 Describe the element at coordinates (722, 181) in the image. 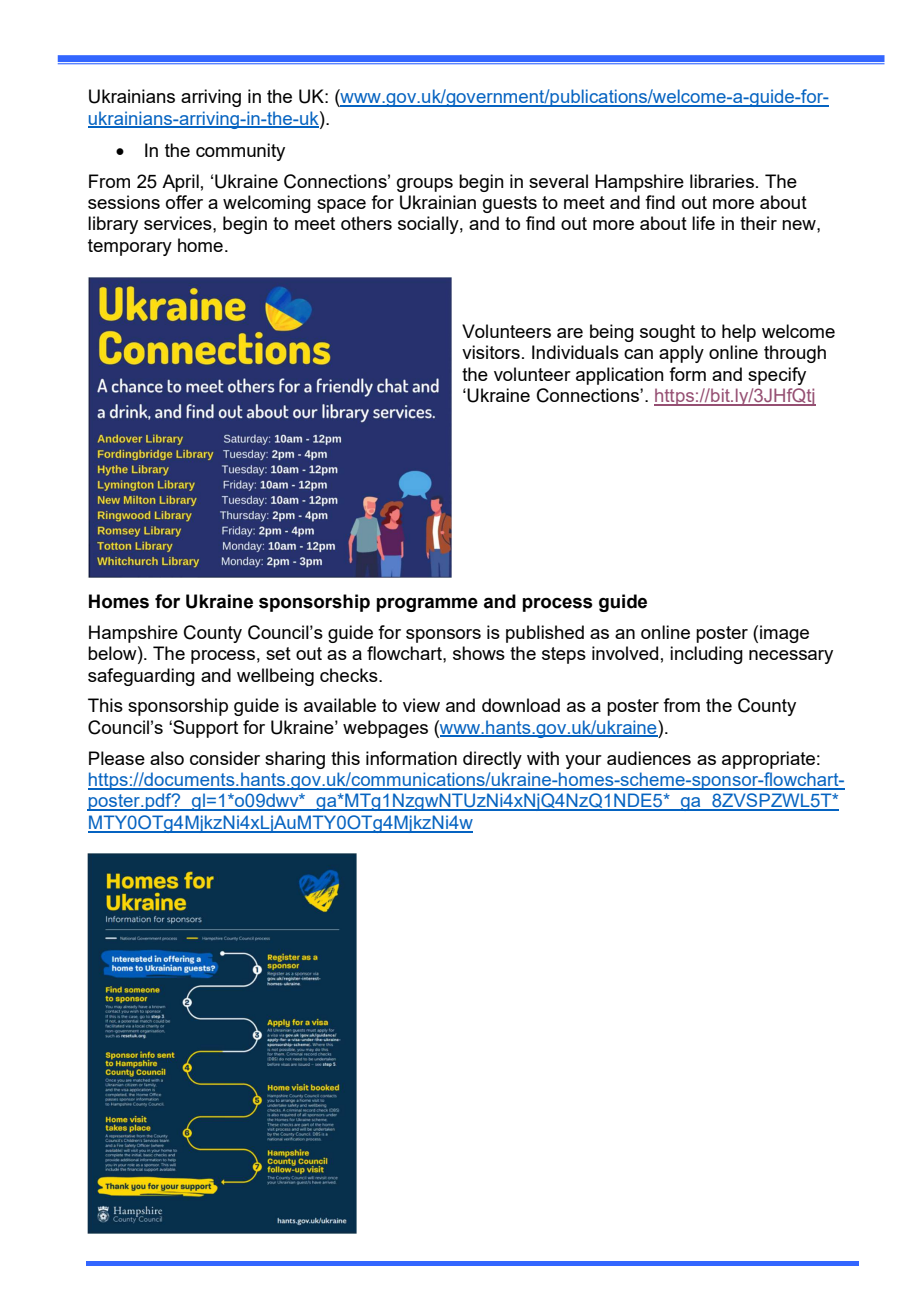

I see `libraries` at that location.
